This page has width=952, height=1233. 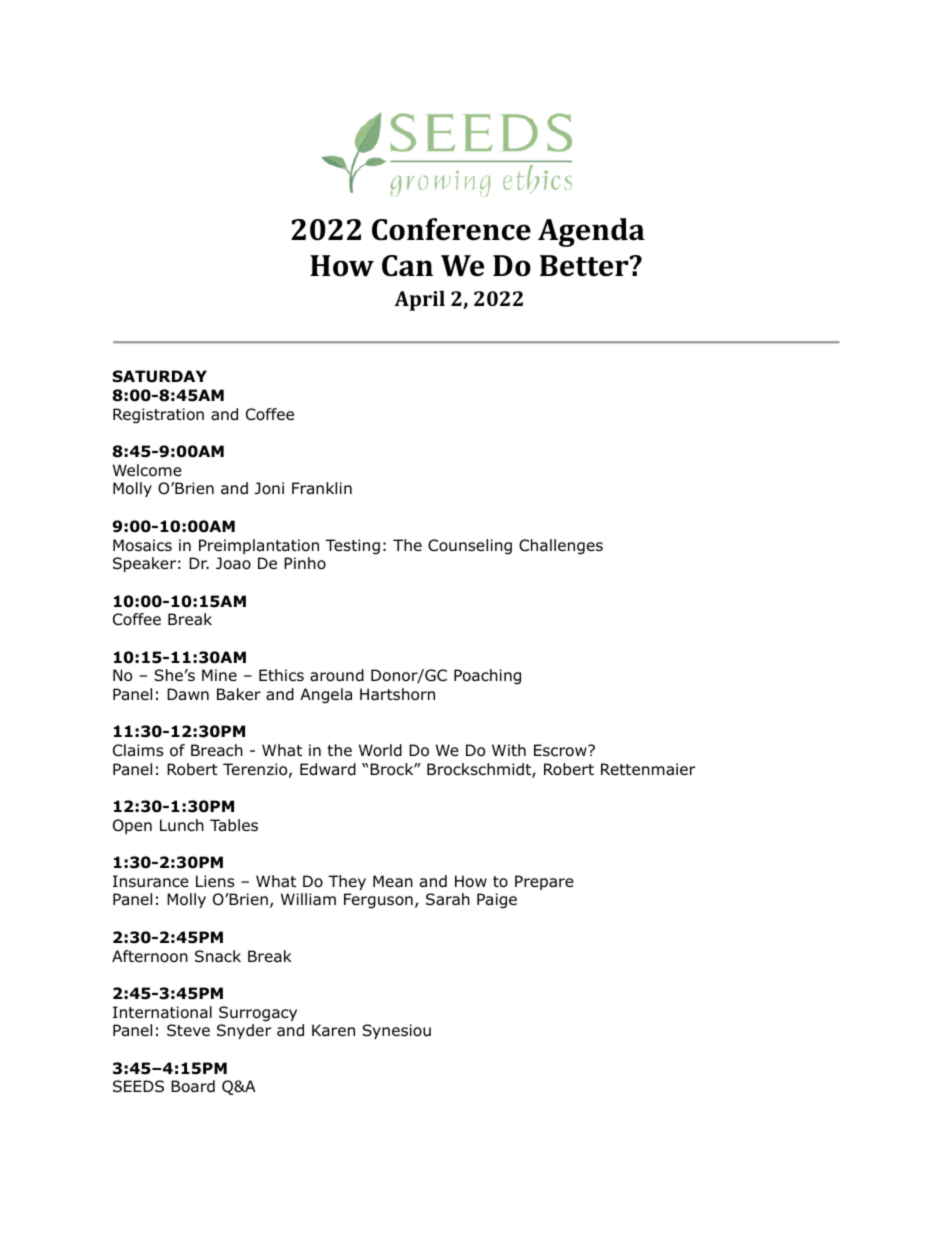 What do you see at coordinates (487, 676) in the page?
I see `Poaching` at bounding box center [487, 676].
